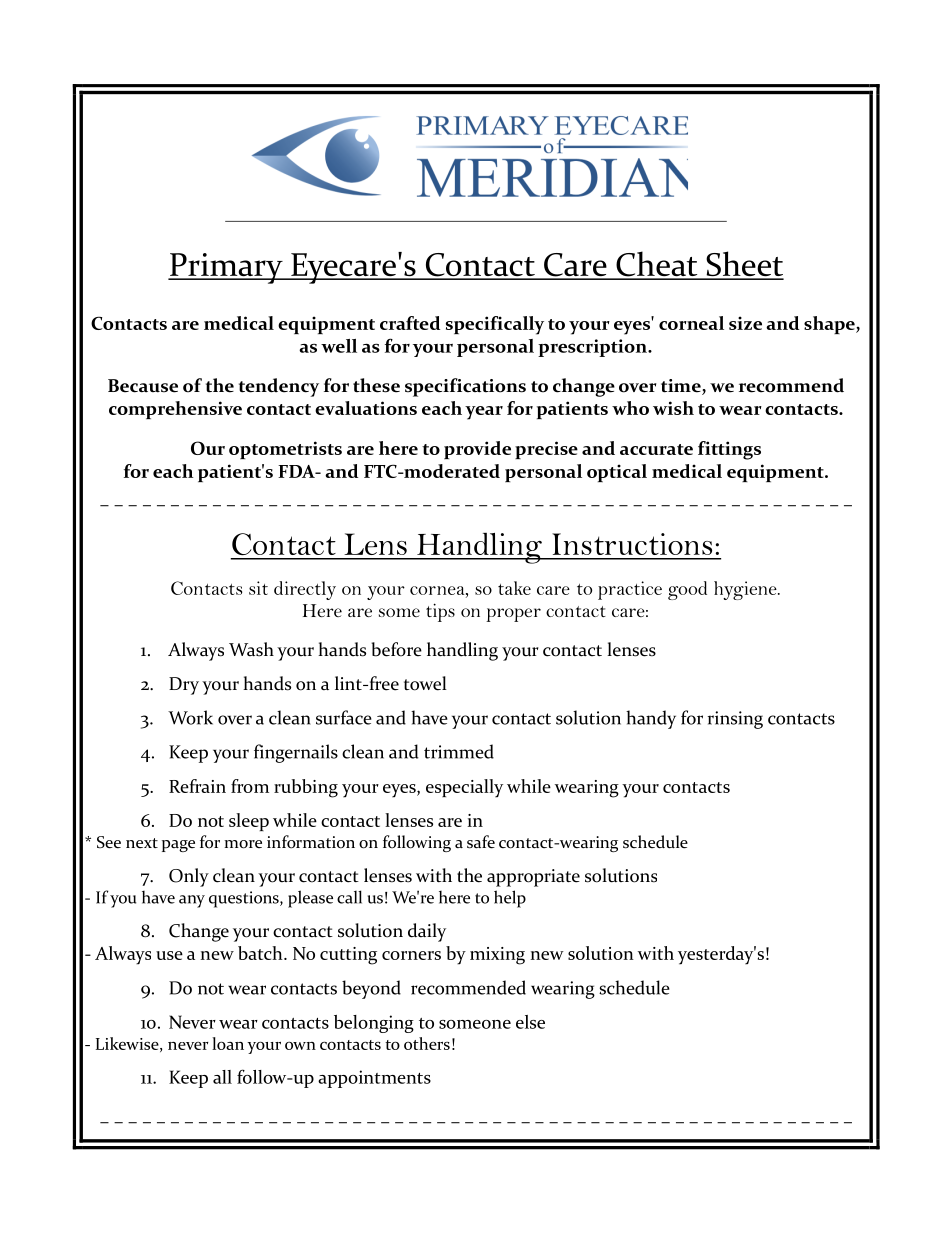 This document has width=952, height=1233. Describe the element at coordinates (228, 1043) in the document. I see `loan` at that location.
